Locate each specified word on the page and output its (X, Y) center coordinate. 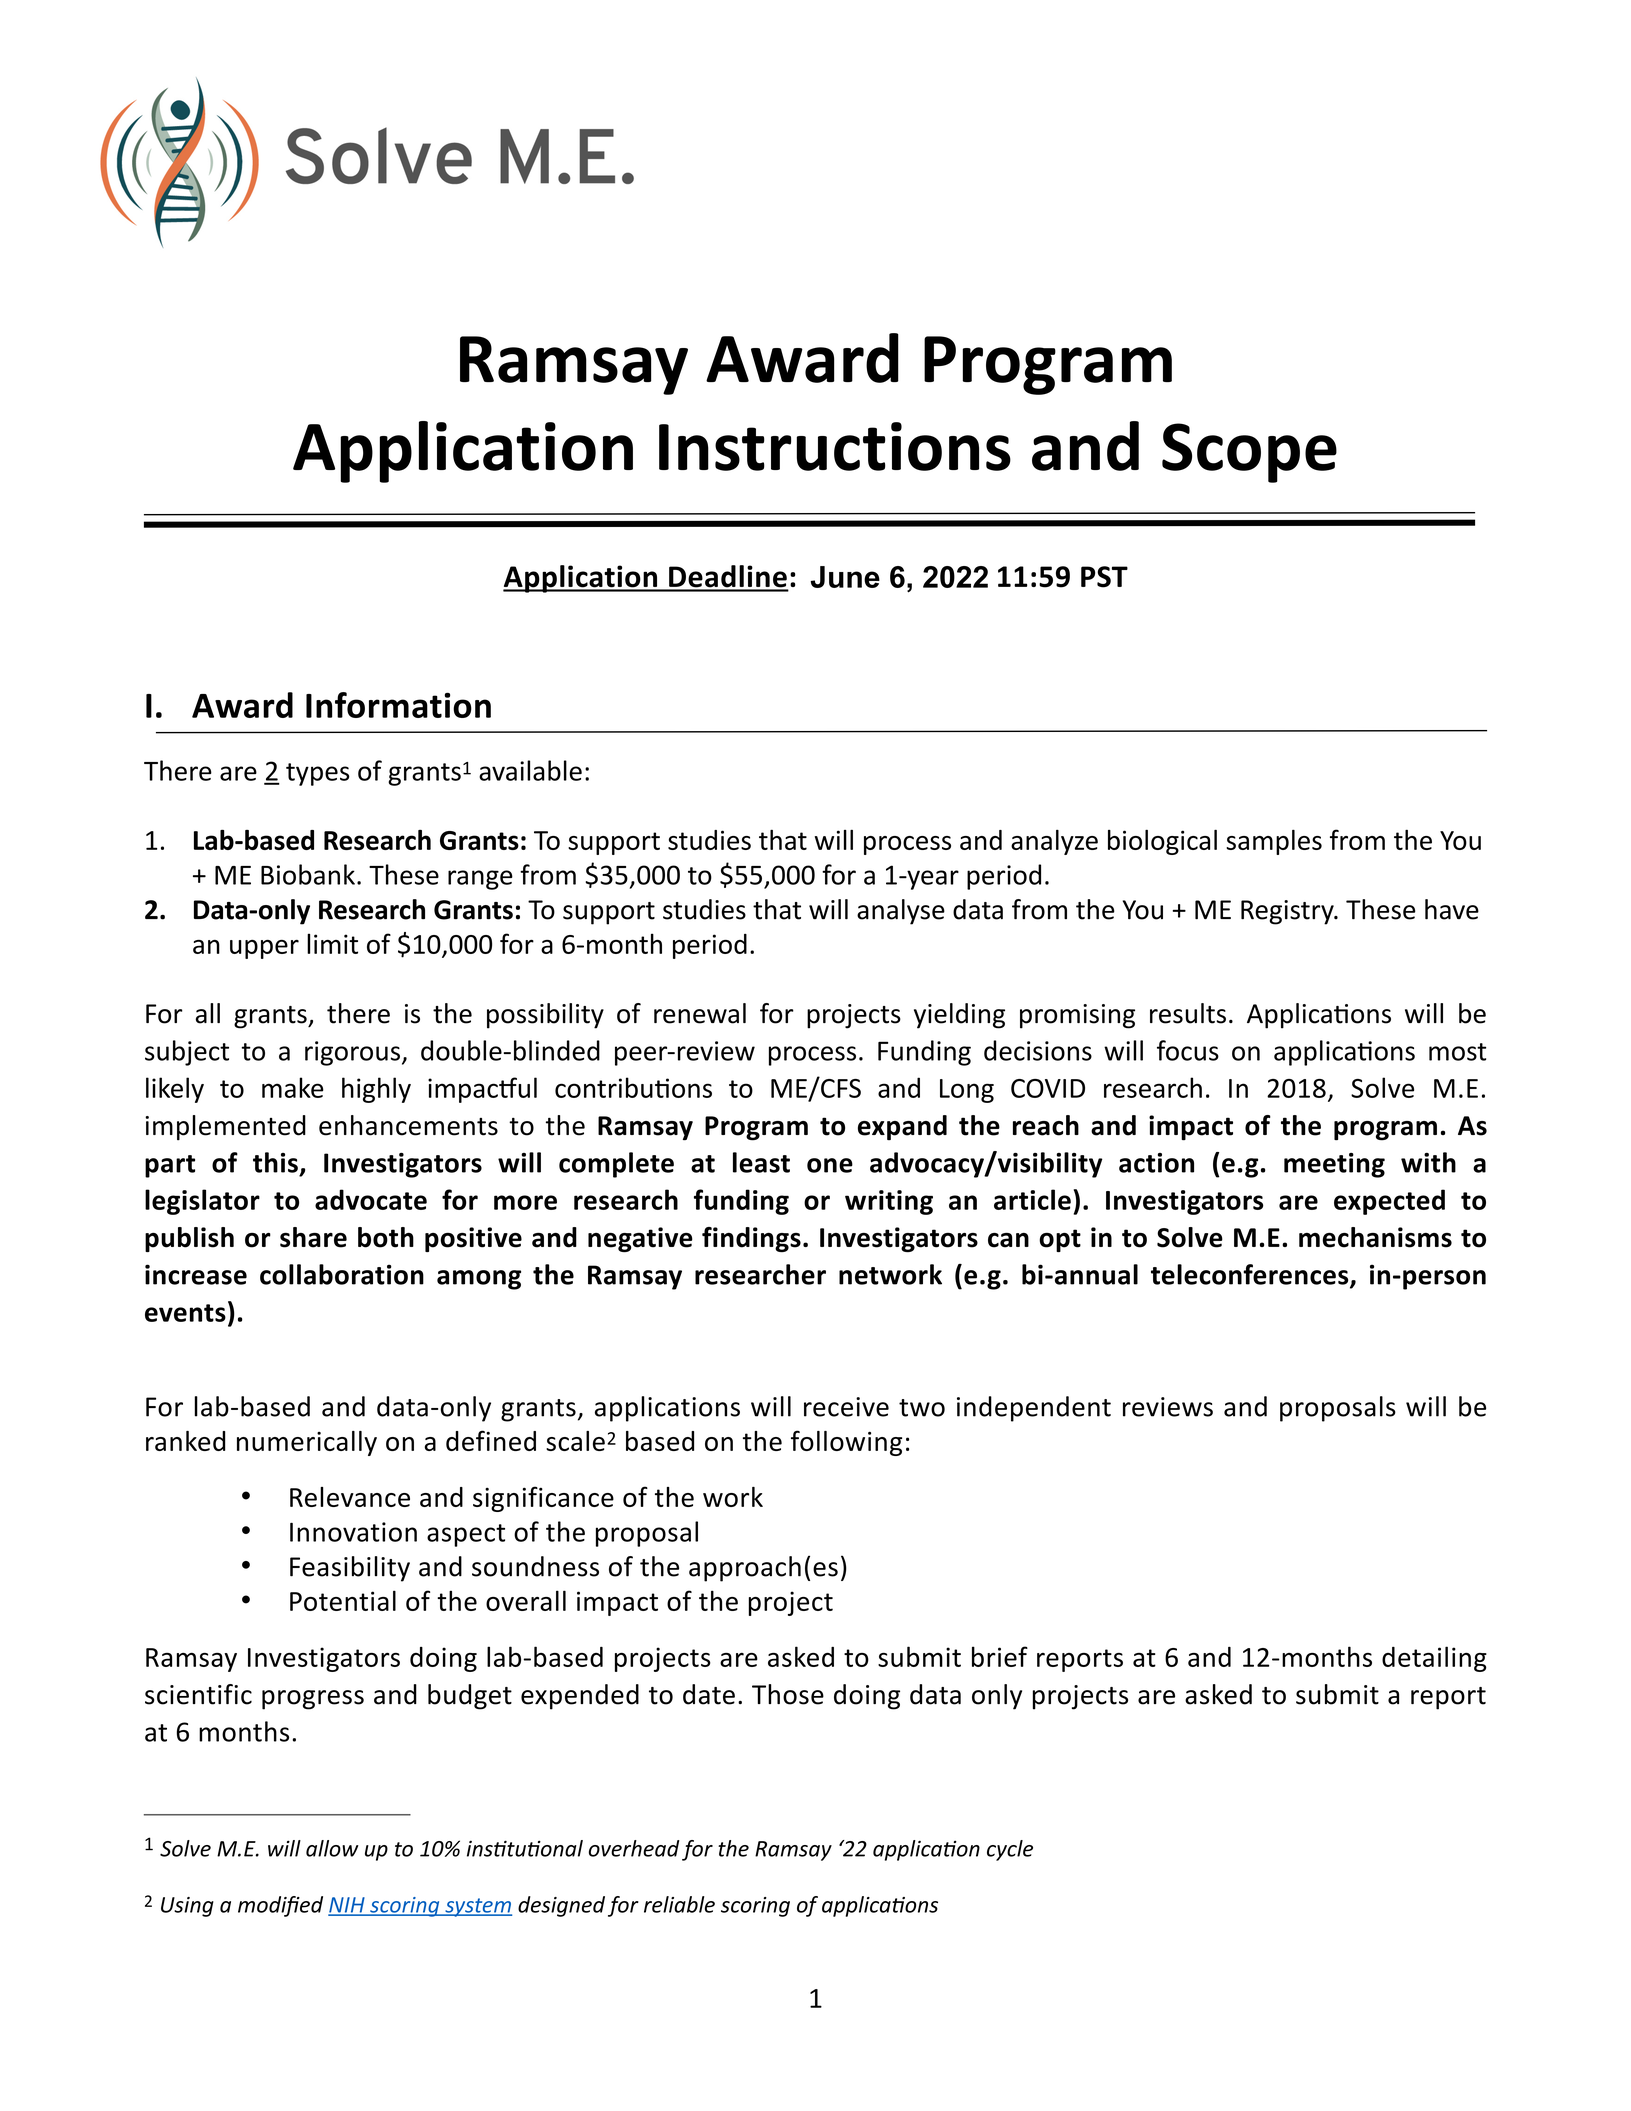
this (275, 1162)
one (830, 1165)
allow (332, 1848)
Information (398, 705)
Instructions (835, 446)
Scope (1249, 453)
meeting (1334, 1165)
